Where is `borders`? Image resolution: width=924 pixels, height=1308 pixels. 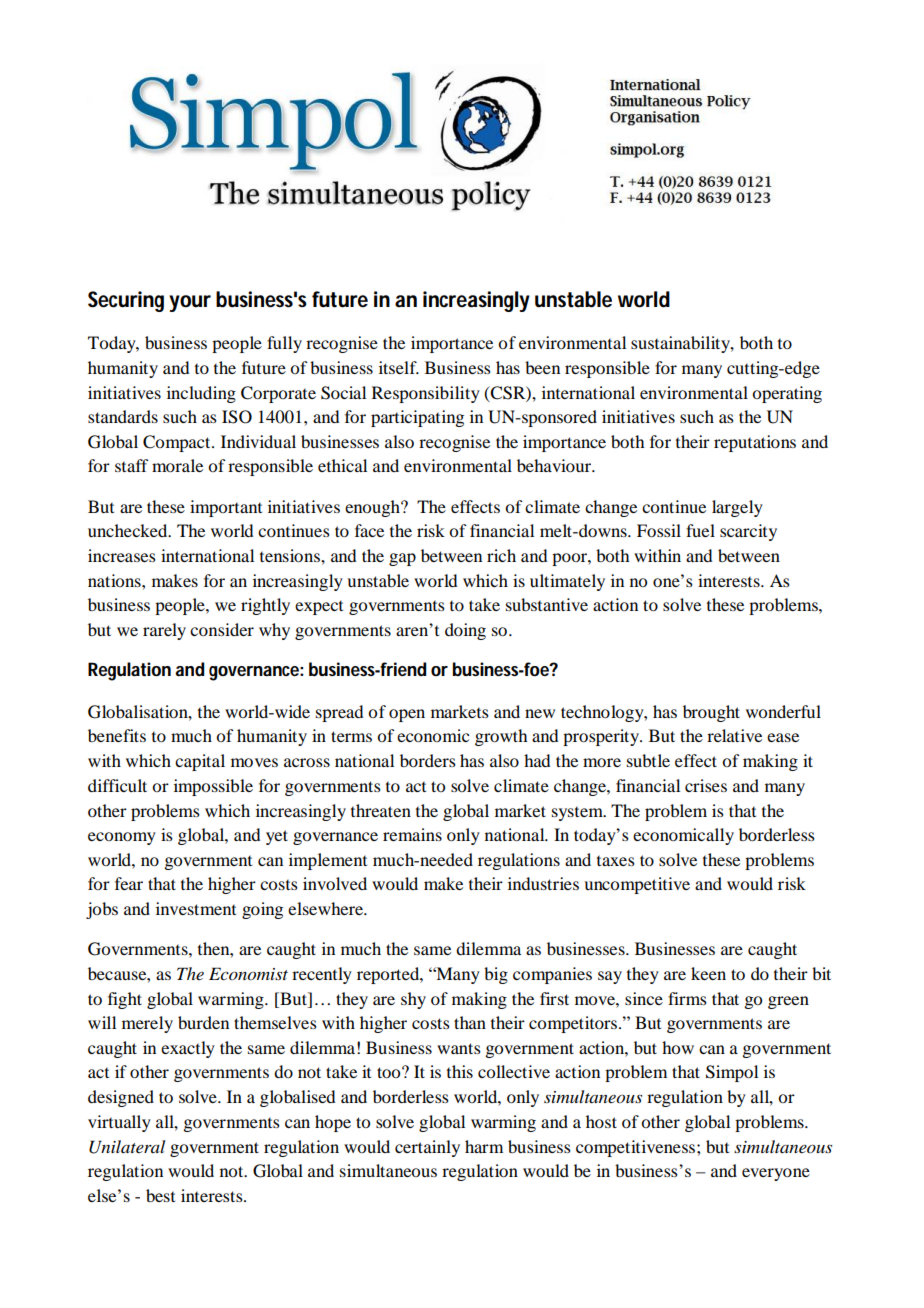 borders is located at coordinates (428, 760).
